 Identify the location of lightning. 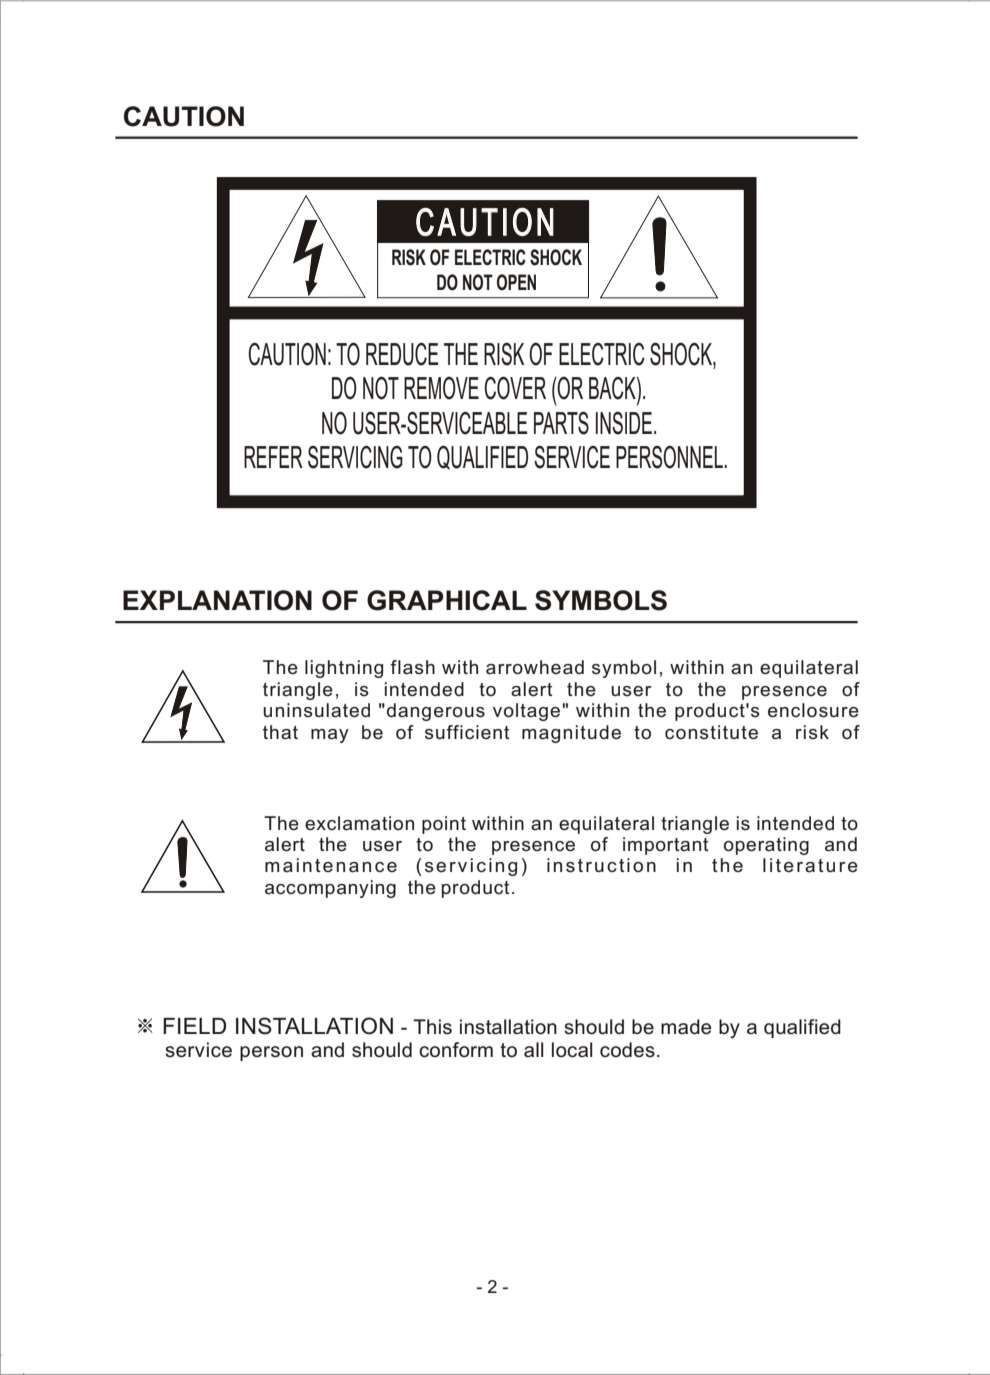
(344, 669).
